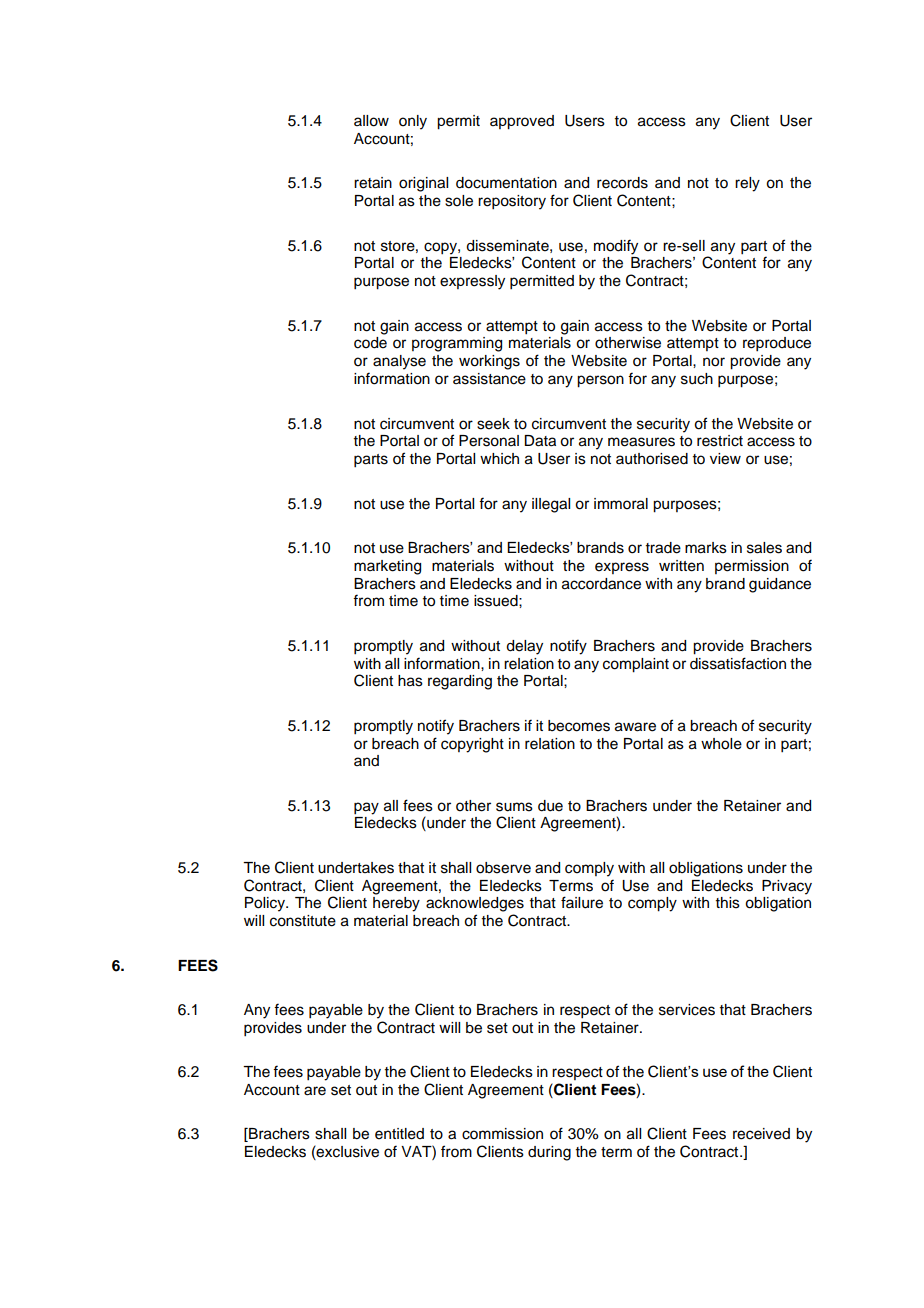 This screenshot has width=924, height=1308. Describe the element at coordinates (738, 663) in the screenshot. I see `dissatisfaction` at that location.
